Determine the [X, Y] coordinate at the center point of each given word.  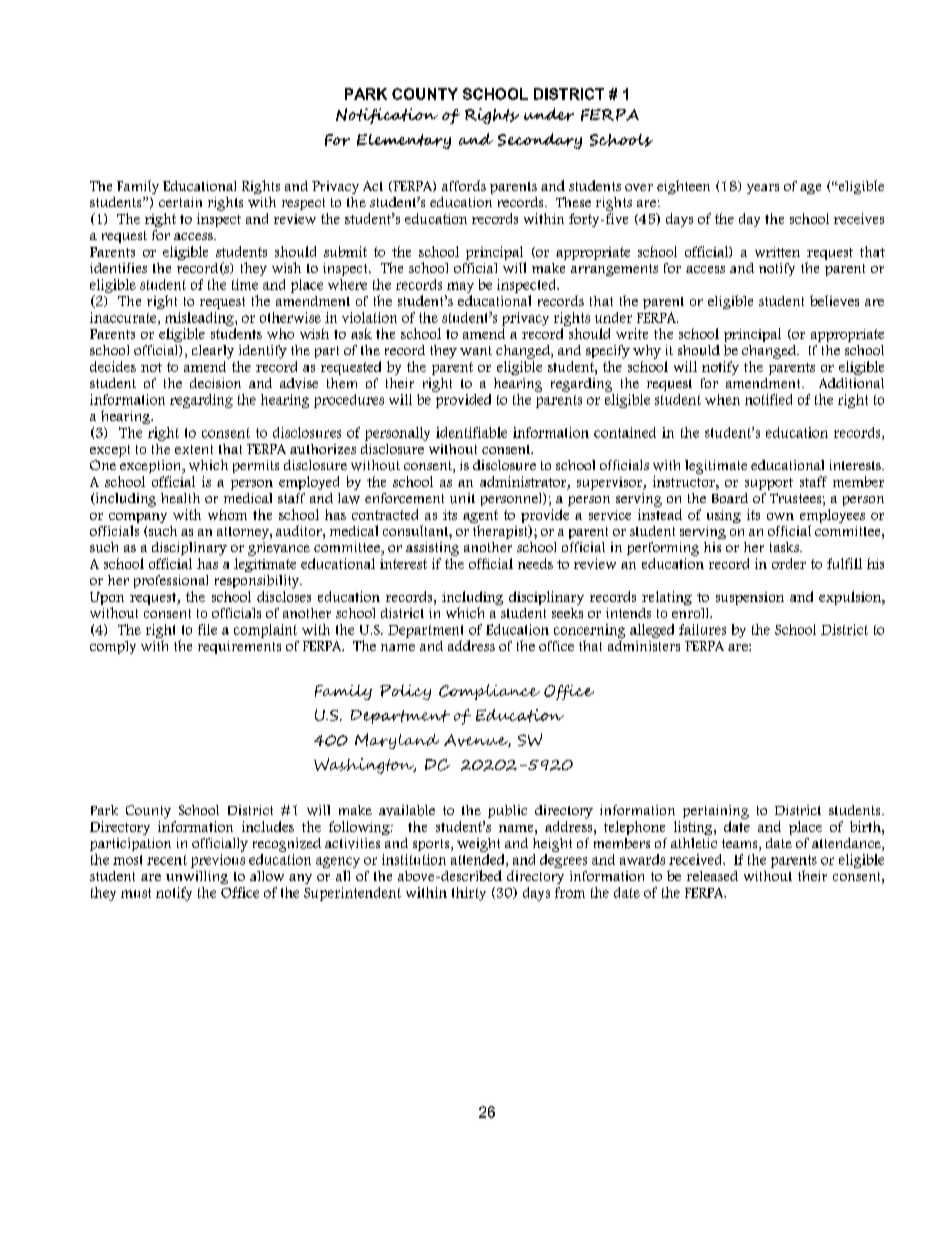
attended [479, 859]
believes [834, 300]
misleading [200, 319]
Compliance [489, 692]
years [763, 189]
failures [702, 629]
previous [218, 861]
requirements [239, 647]
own [780, 516]
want [476, 350]
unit [462, 498]
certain [180, 202]
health [180, 498]
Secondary [540, 141]
